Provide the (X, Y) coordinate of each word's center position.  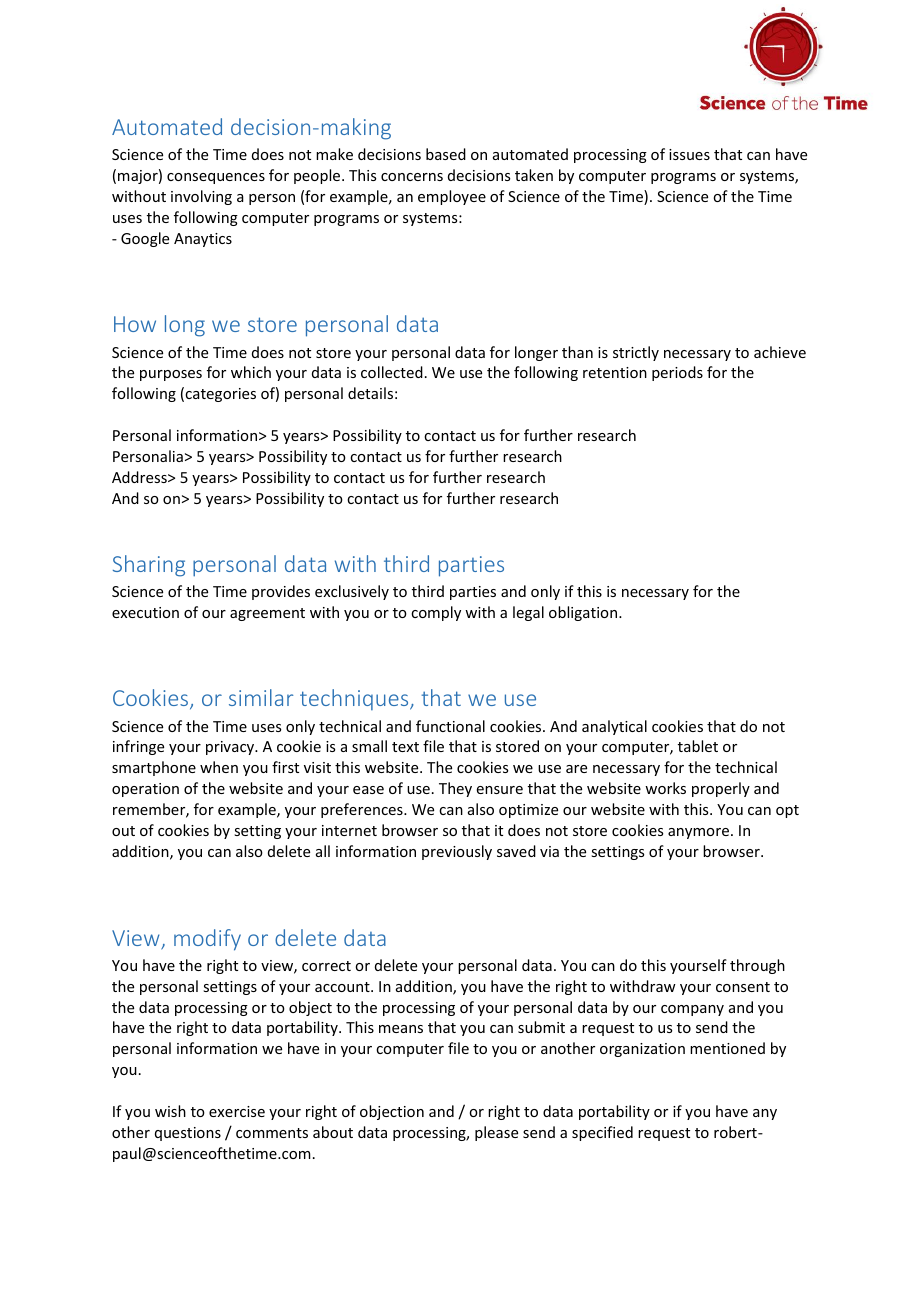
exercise (237, 1111)
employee (452, 197)
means (401, 1029)
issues (689, 154)
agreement (267, 614)
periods (677, 373)
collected (392, 372)
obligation (584, 613)
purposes (171, 375)
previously (457, 852)
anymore (698, 833)
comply (436, 613)
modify (207, 940)
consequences (216, 178)
